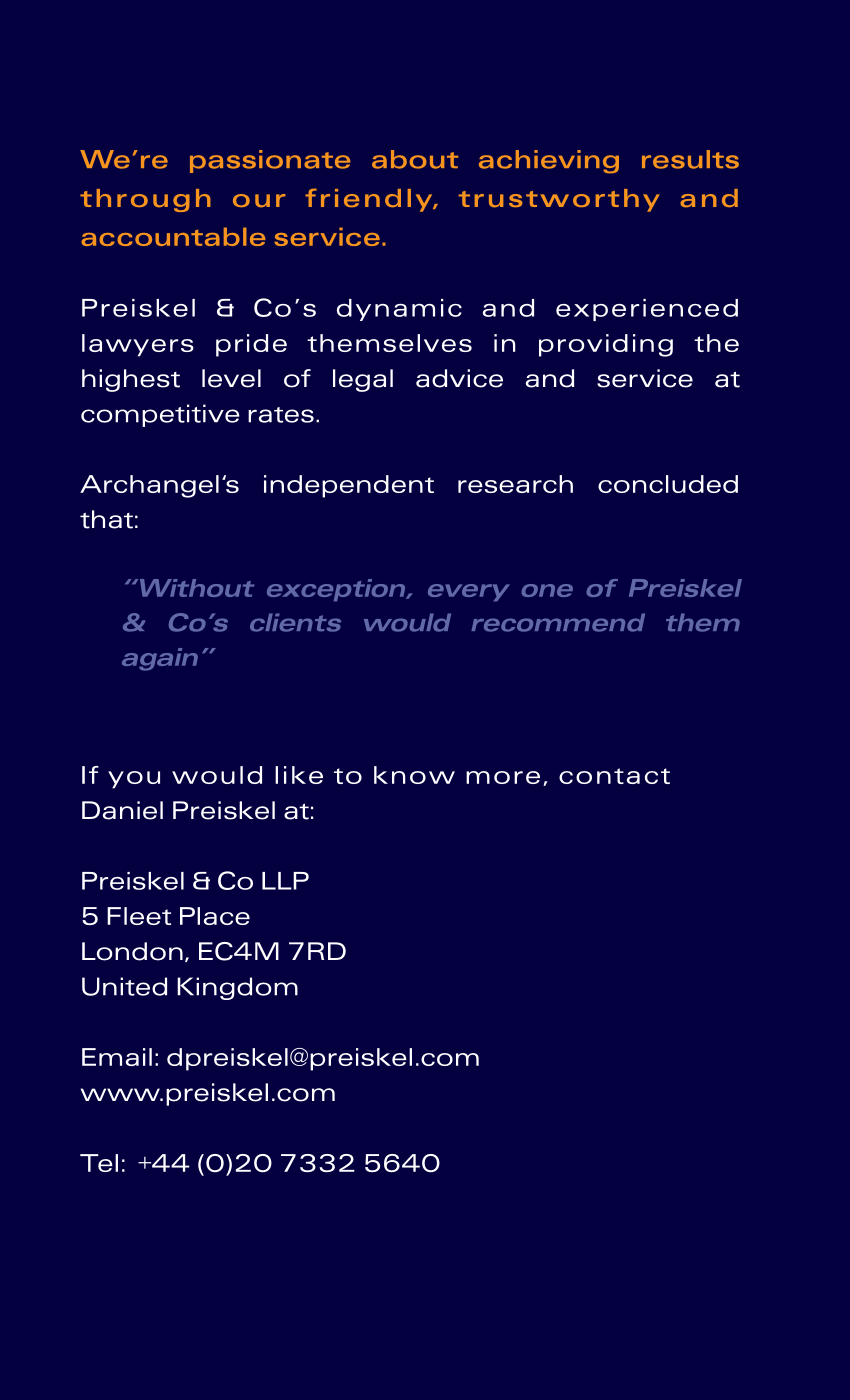 The image size is (850, 1400). I want to click on know, so click(414, 775).
